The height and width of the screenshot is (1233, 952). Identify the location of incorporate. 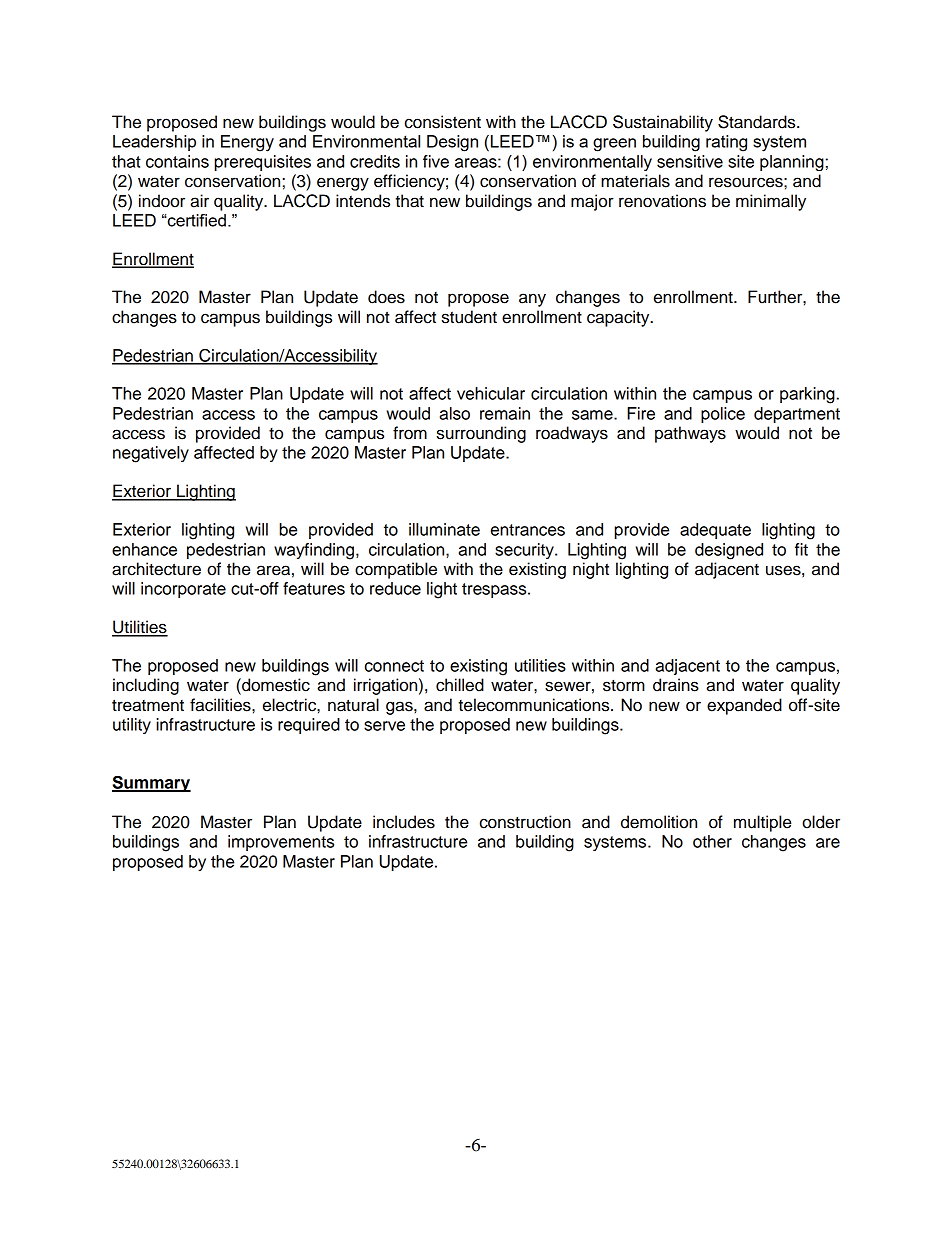
(183, 590).
